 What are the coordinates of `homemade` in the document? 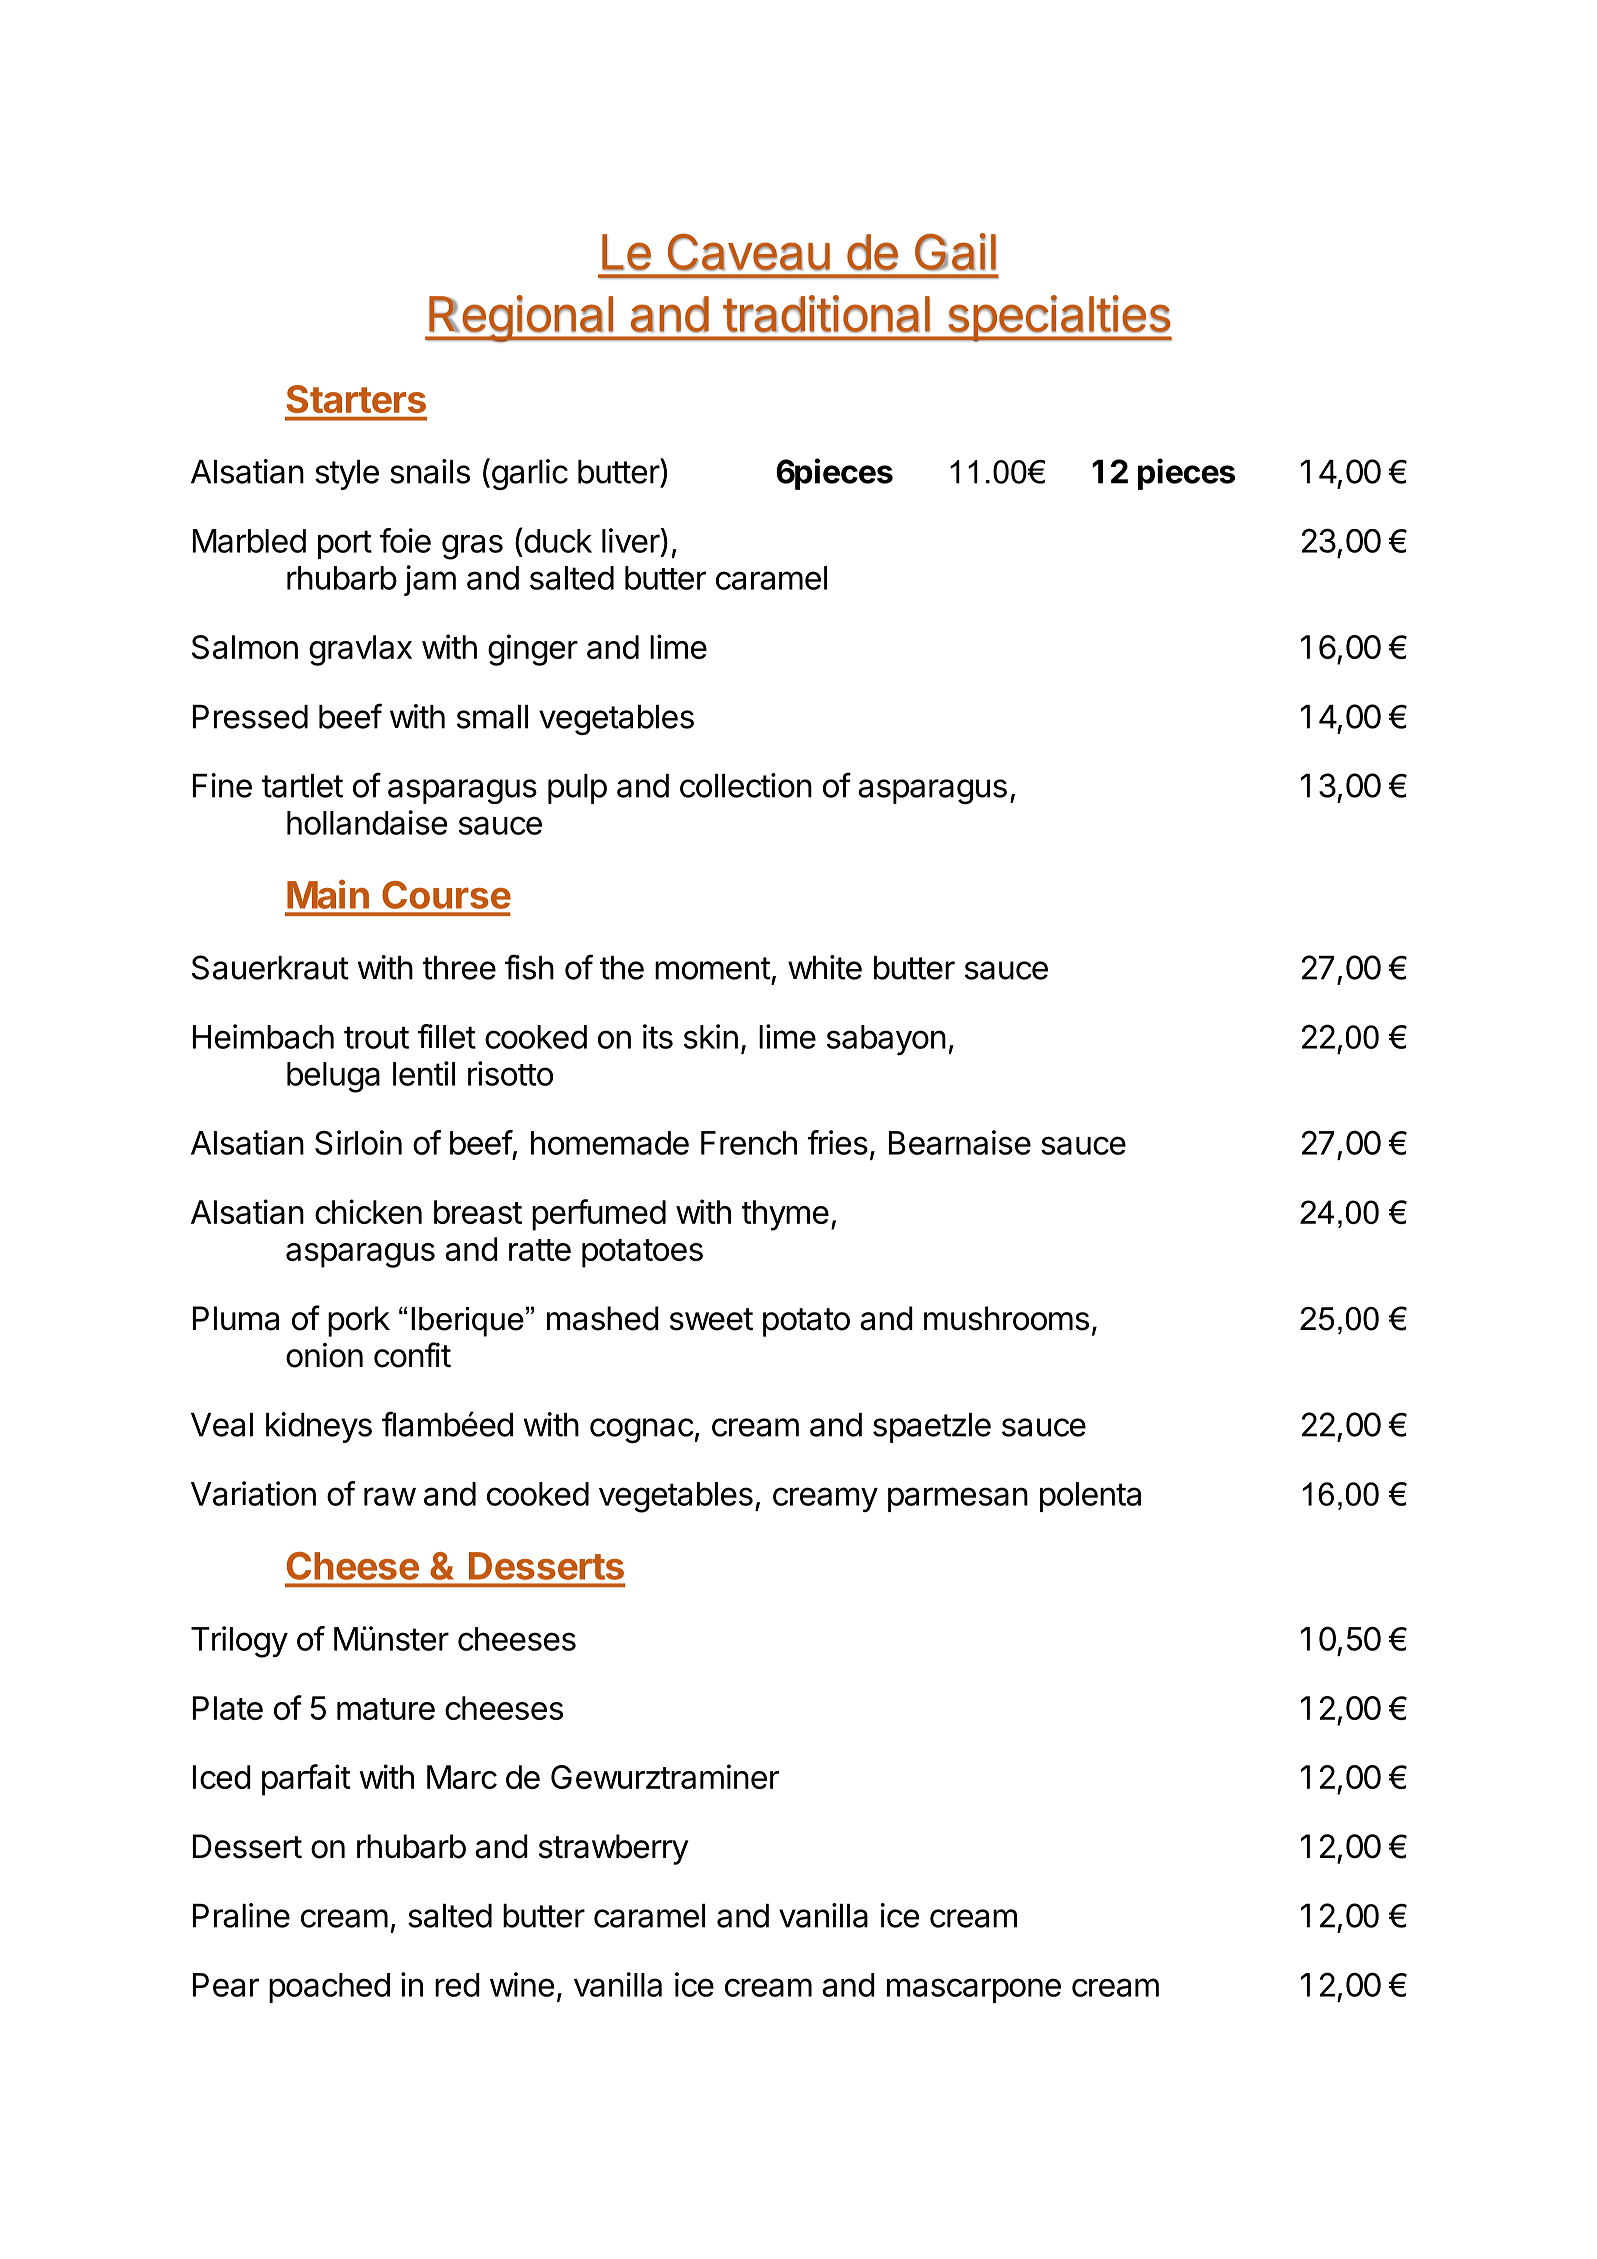 It's located at (610, 1143).
